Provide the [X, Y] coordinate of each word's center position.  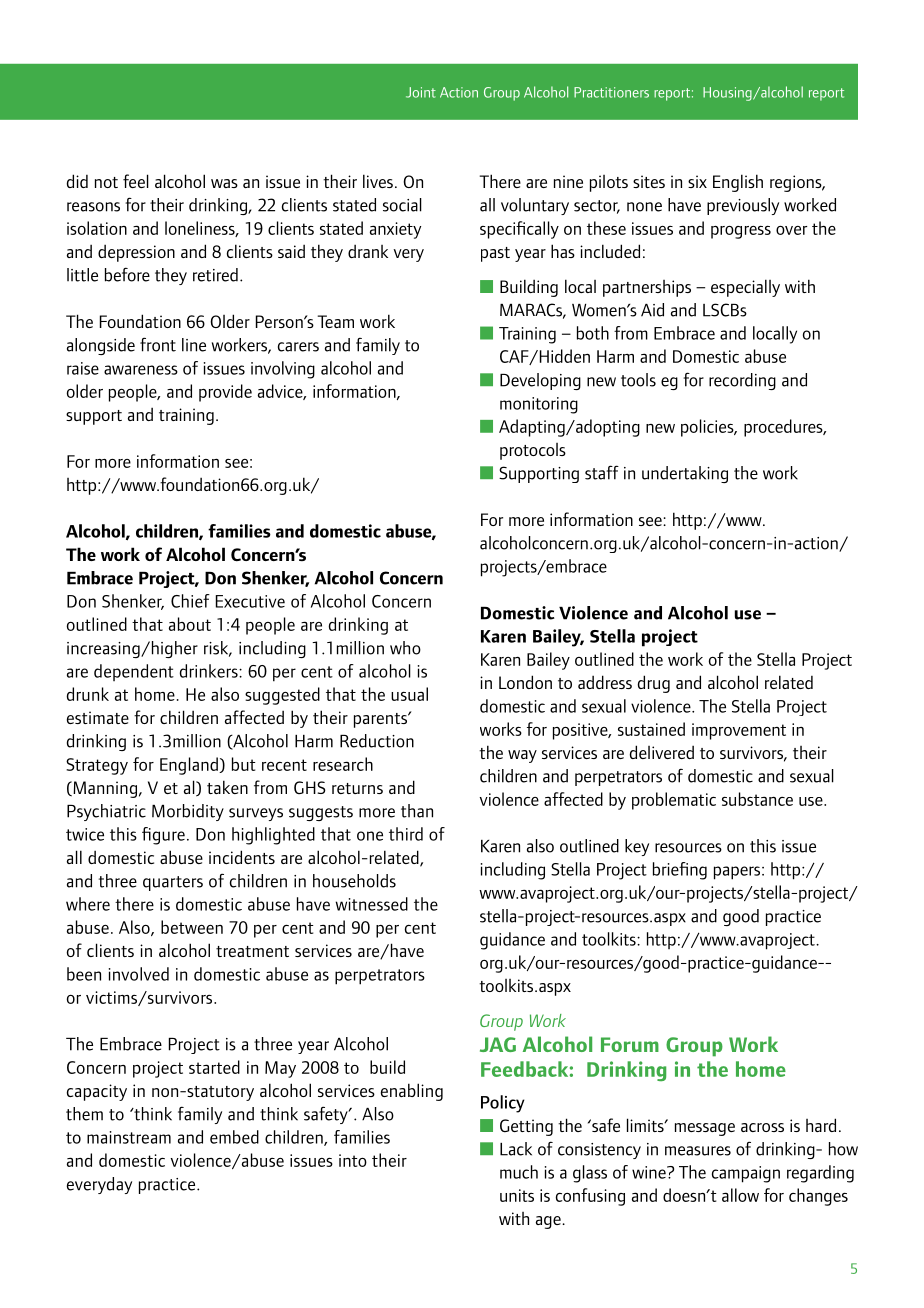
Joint [421, 92]
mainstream [129, 1137]
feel [136, 181]
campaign [746, 1174]
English [738, 183]
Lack [516, 1149]
